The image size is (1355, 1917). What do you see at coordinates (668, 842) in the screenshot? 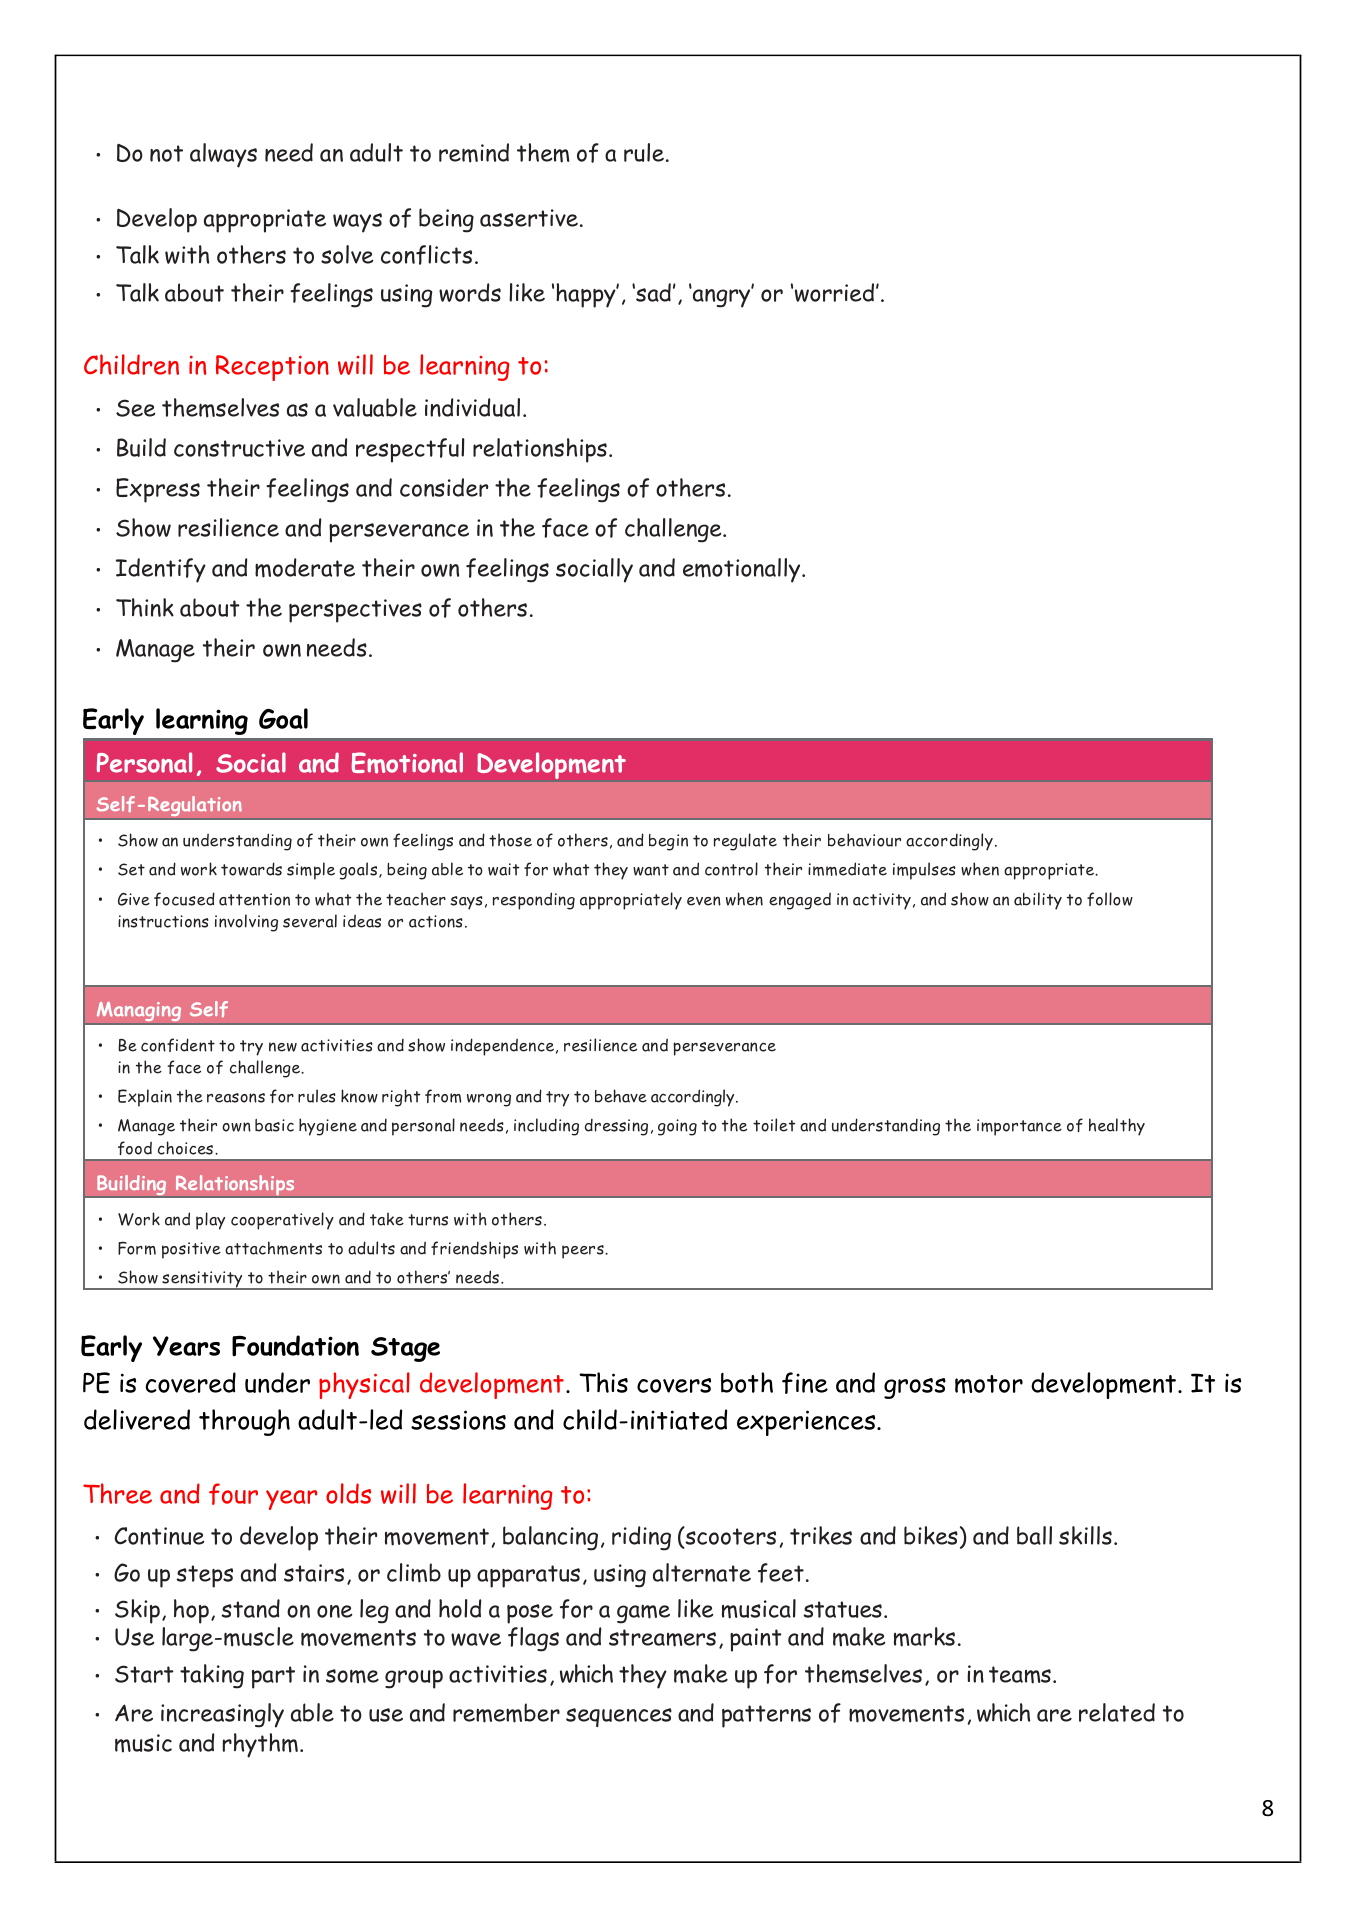
I see `begin` at bounding box center [668, 842].
